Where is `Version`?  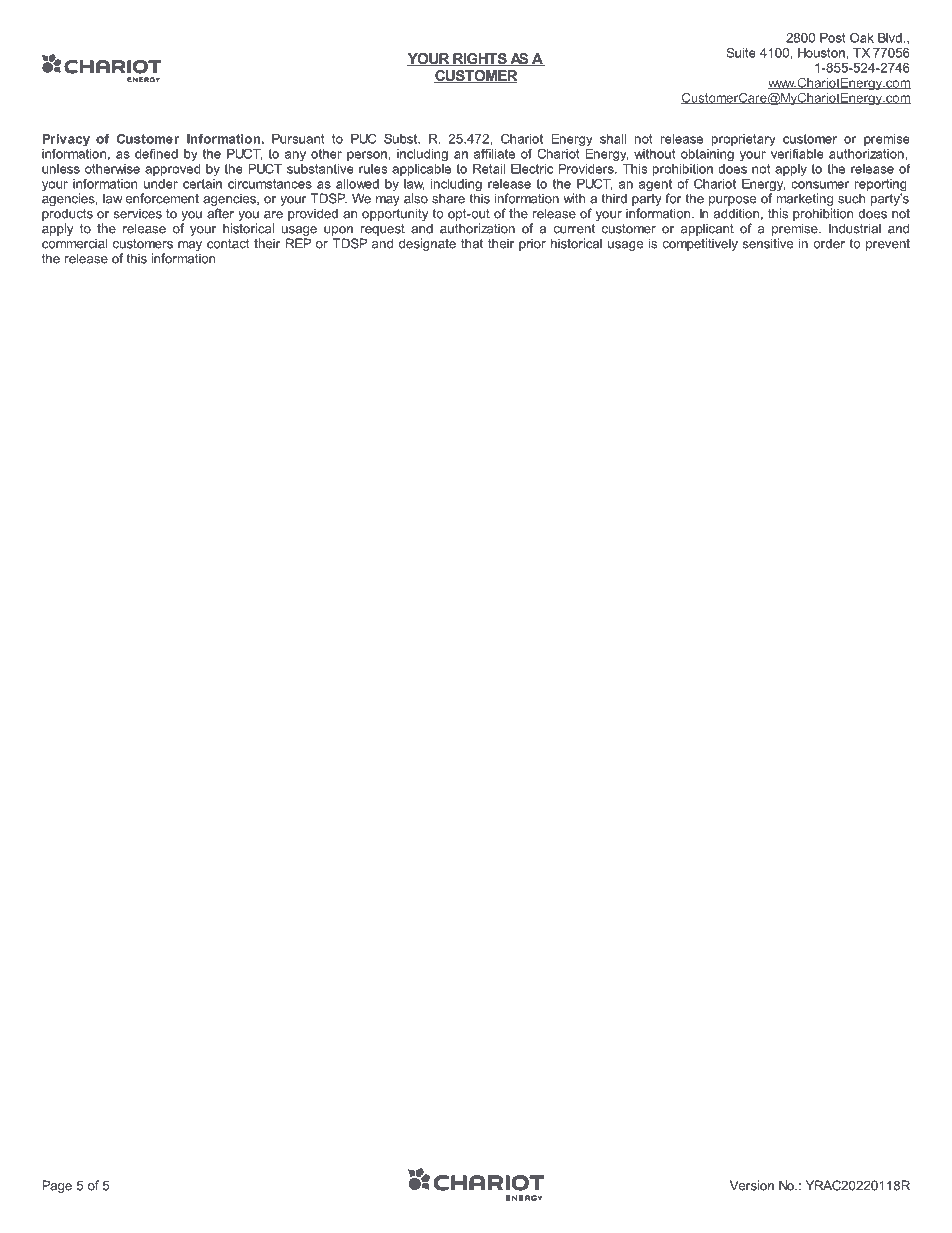
Version is located at coordinates (752, 1185).
